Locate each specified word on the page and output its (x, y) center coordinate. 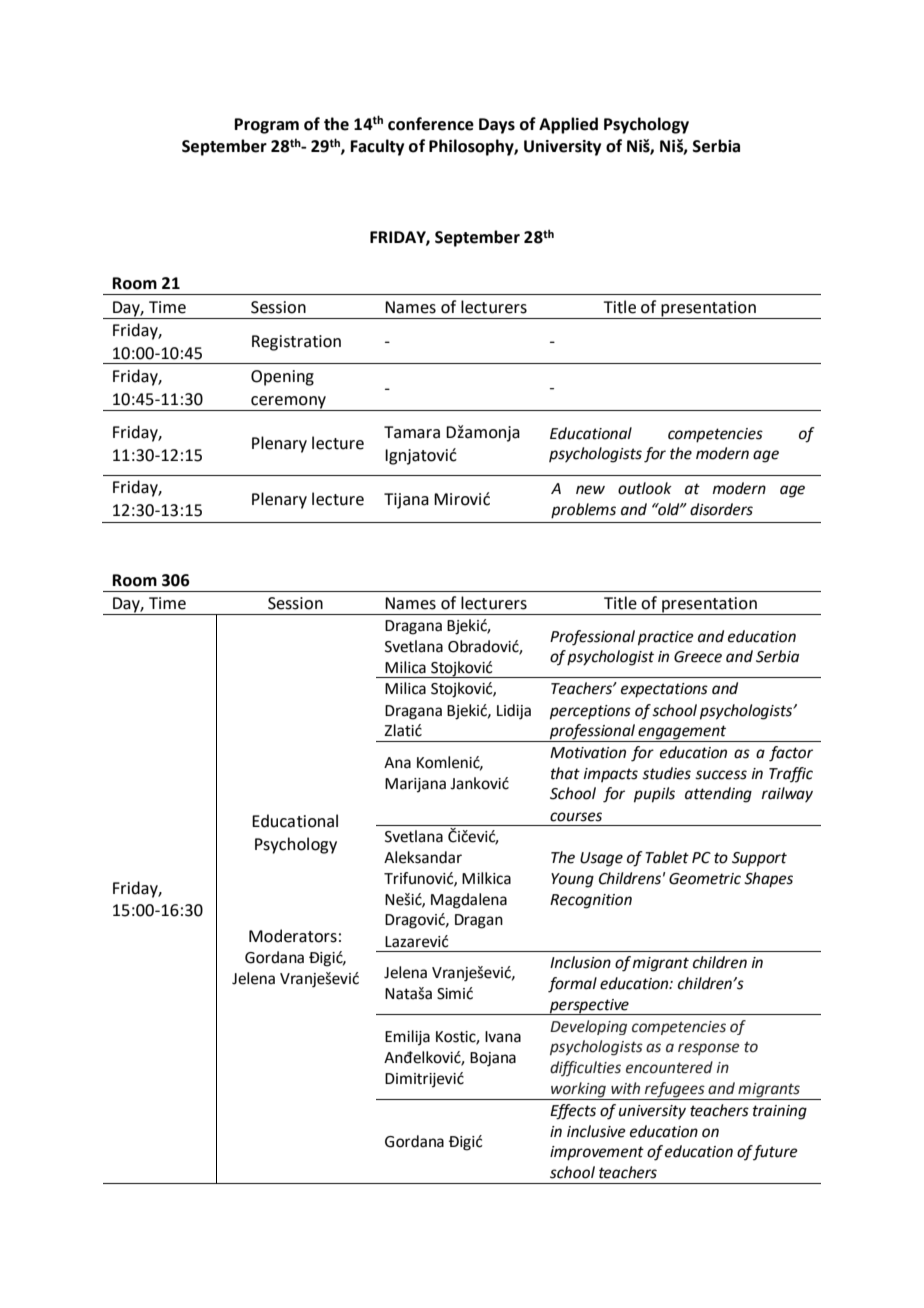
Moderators (293, 936)
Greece (698, 657)
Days (497, 126)
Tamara (412, 432)
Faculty (377, 147)
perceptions (590, 712)
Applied (568, 125)
